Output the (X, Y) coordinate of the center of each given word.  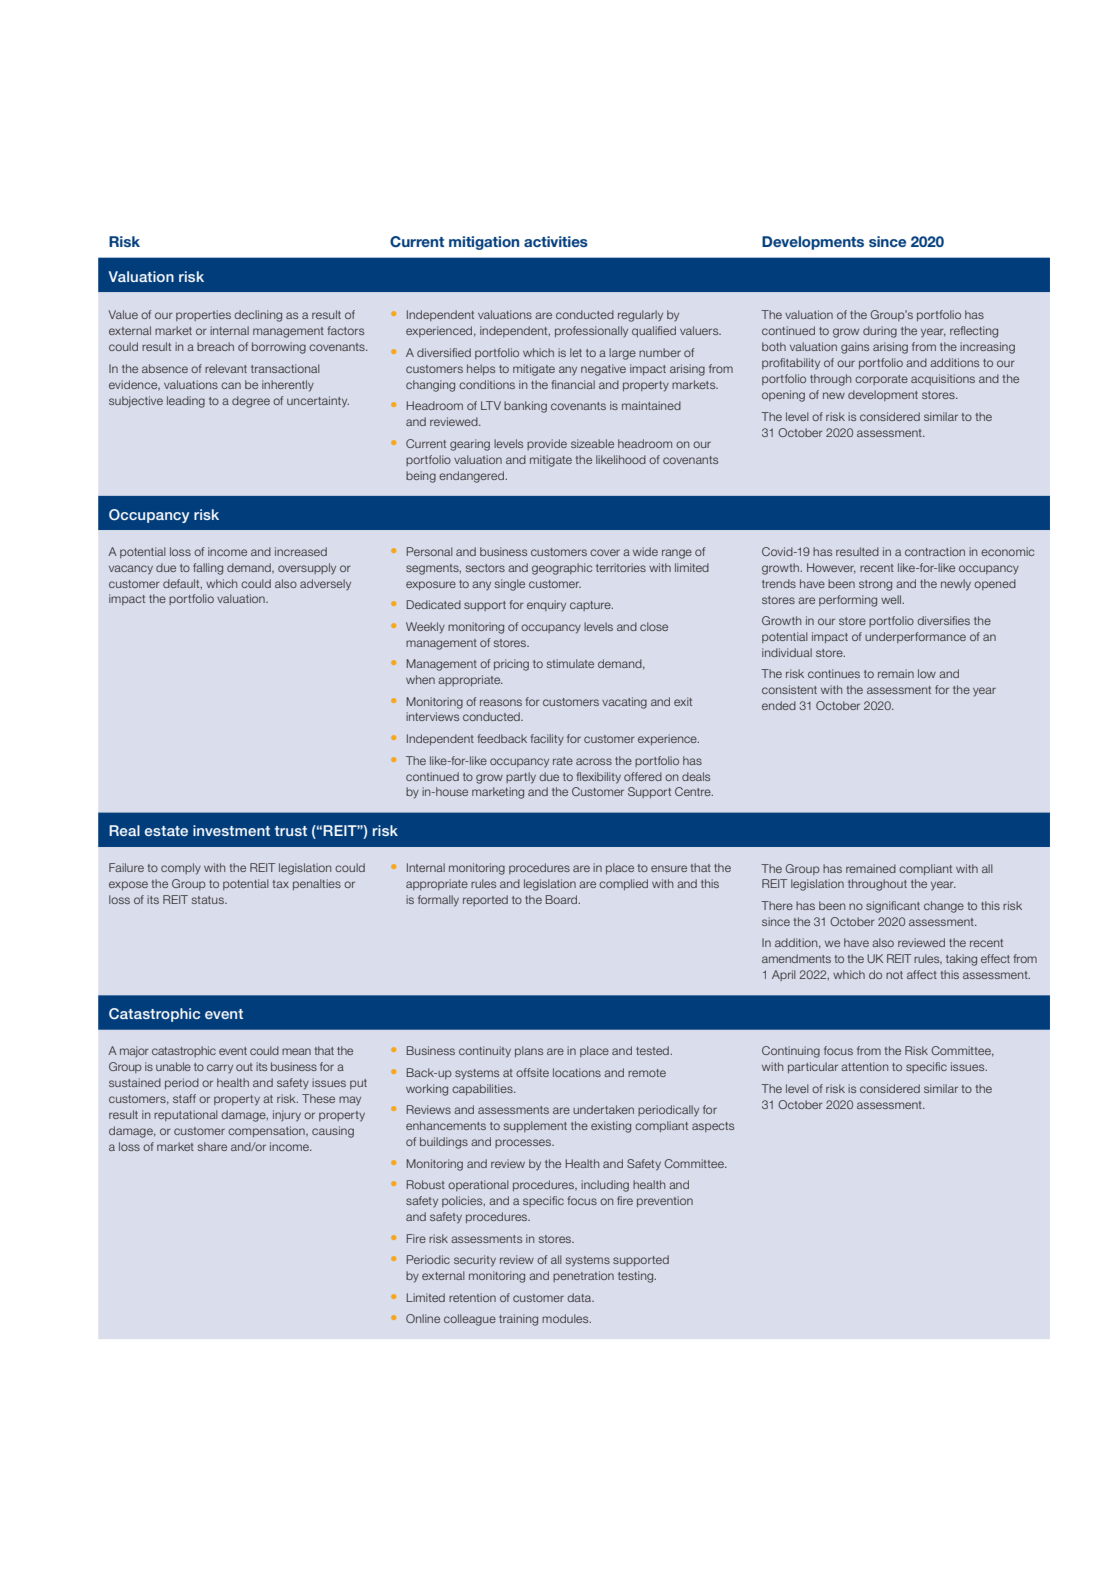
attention (864, 1066)
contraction (935, 551)
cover (605, 552)
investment (231, 830)
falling (208, 569)
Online (423, 1318)
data (580, 1297)
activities (556, 241)
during (880, 332)
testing (637, 1277)
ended (779, 705)
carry (220, 1068)
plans (529, 1051)
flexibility (599, 778)
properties (203, 315)
